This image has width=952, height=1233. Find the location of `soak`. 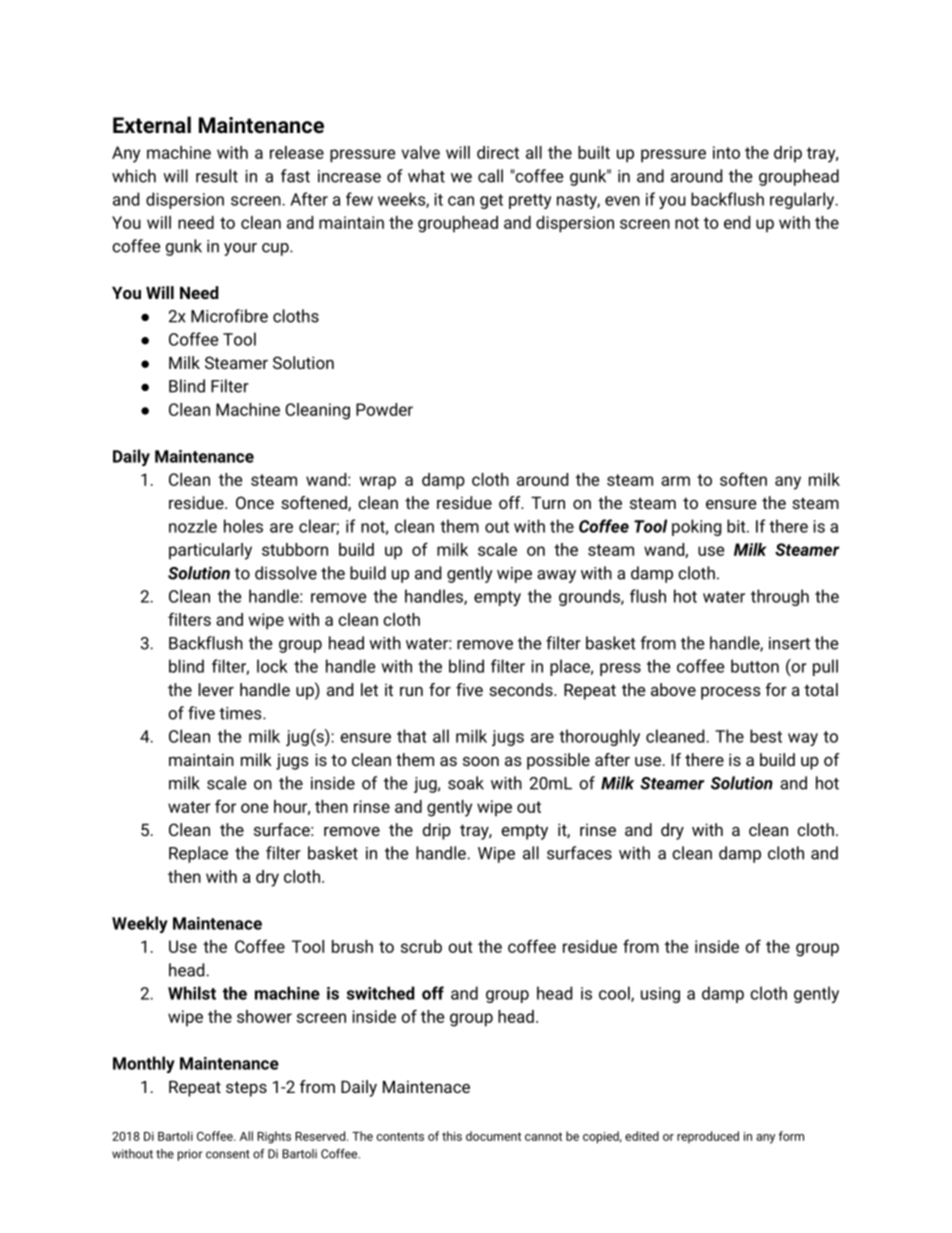

soak is located at coordinates (466, 783).
